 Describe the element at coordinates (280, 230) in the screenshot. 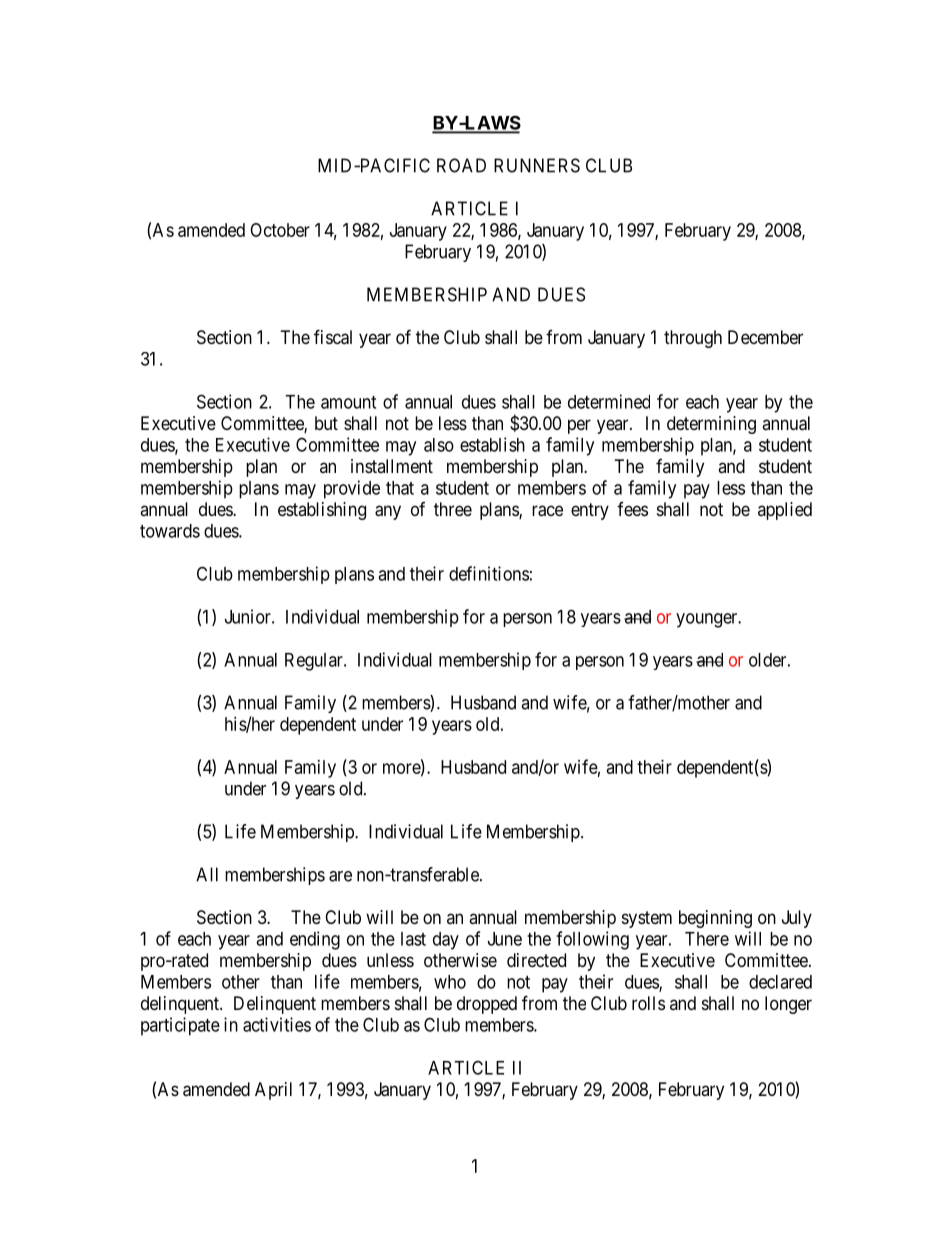

I see `October` at that location.
